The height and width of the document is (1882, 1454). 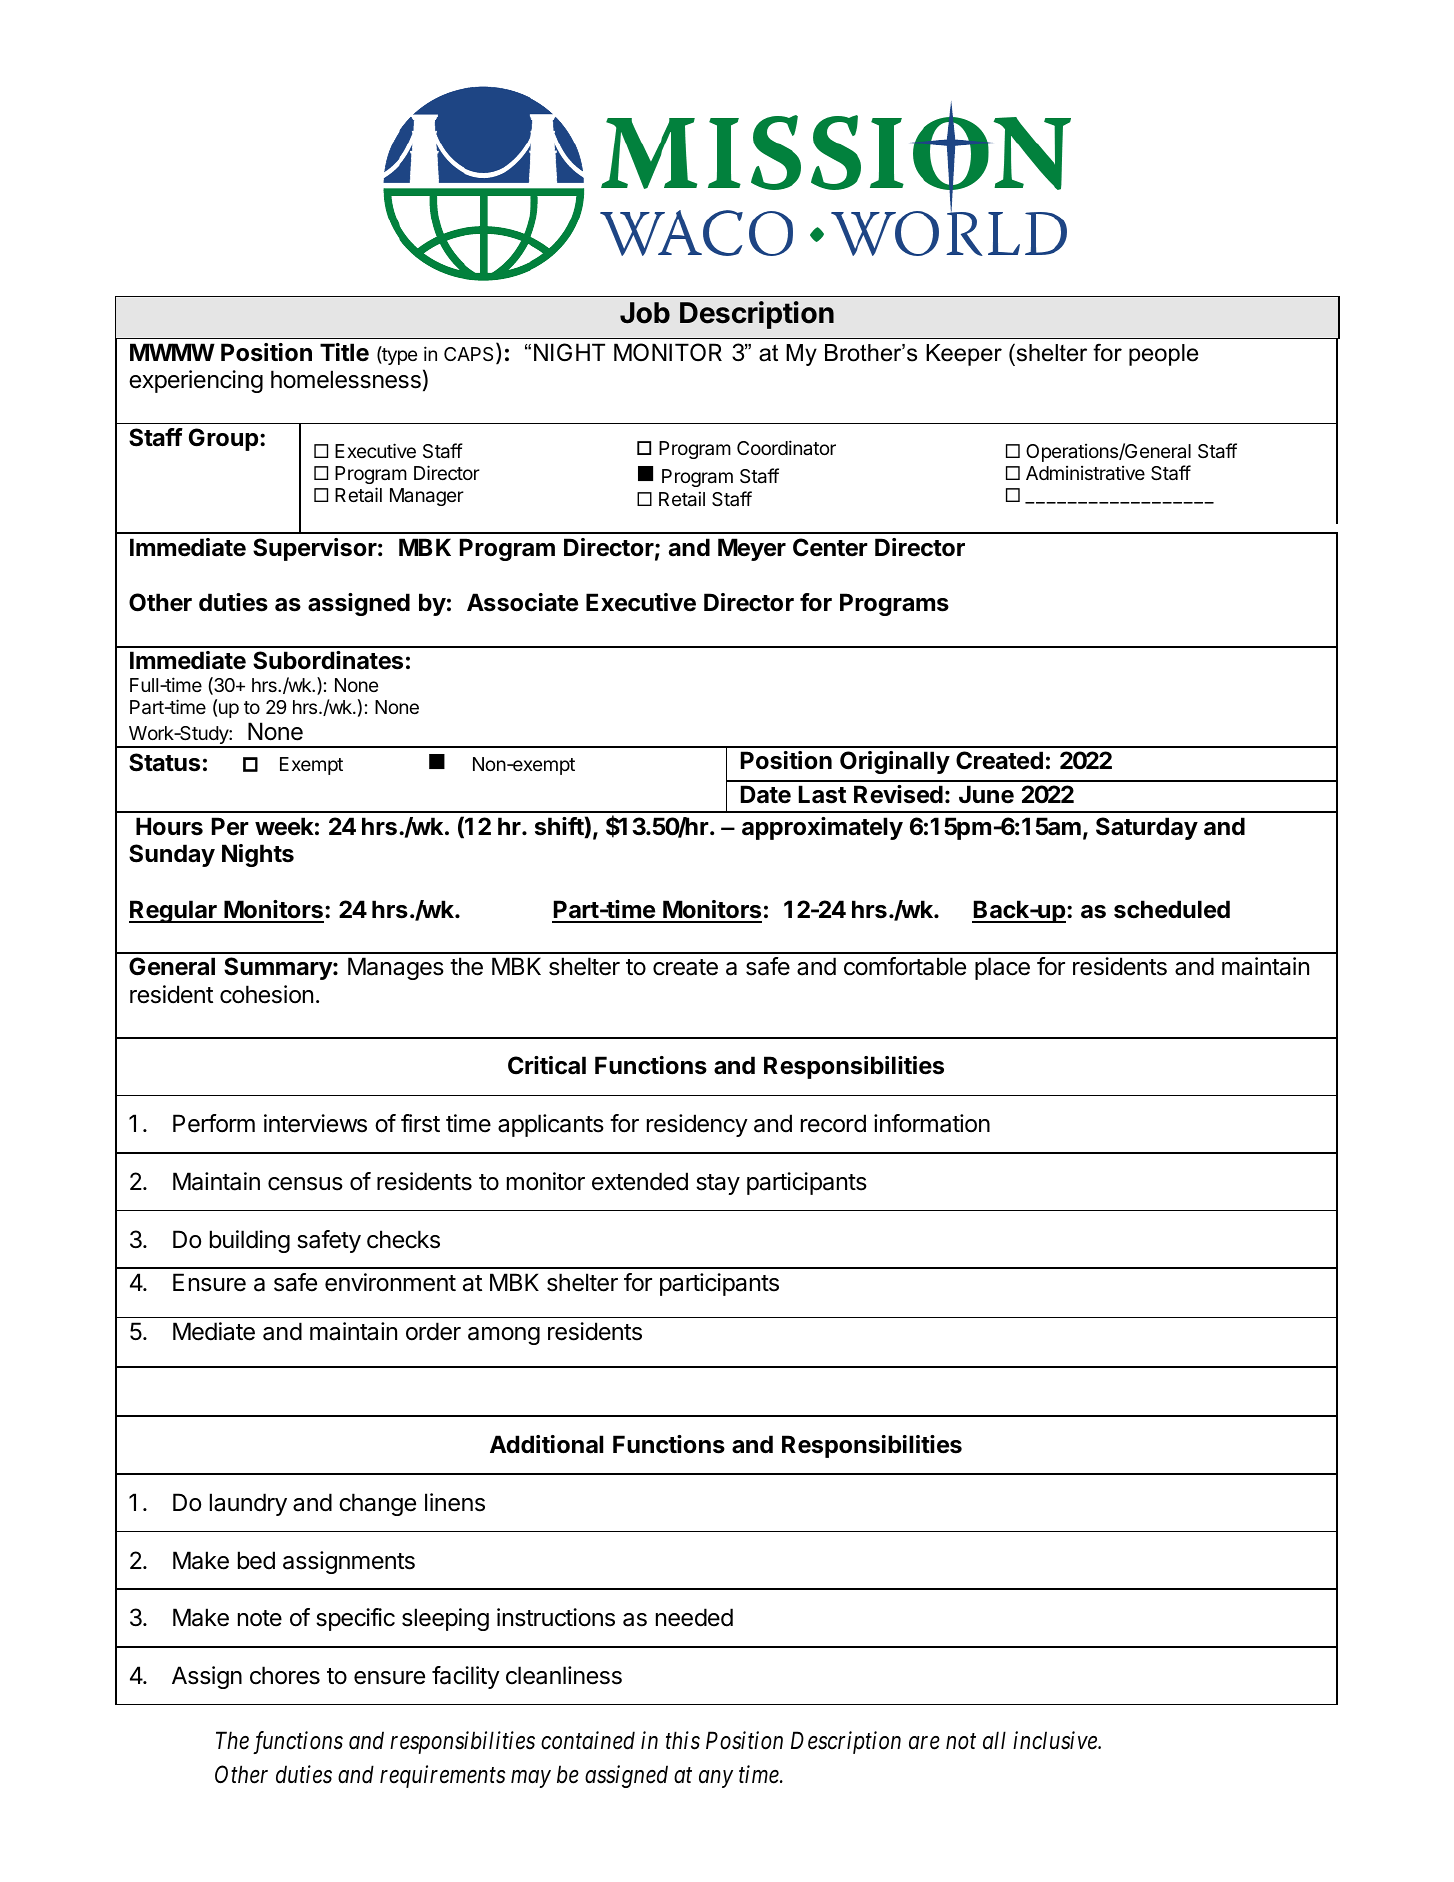 What do you see at coordinates (645, 313) in the document?
I see `Job` at bounding box center [645, 313].
